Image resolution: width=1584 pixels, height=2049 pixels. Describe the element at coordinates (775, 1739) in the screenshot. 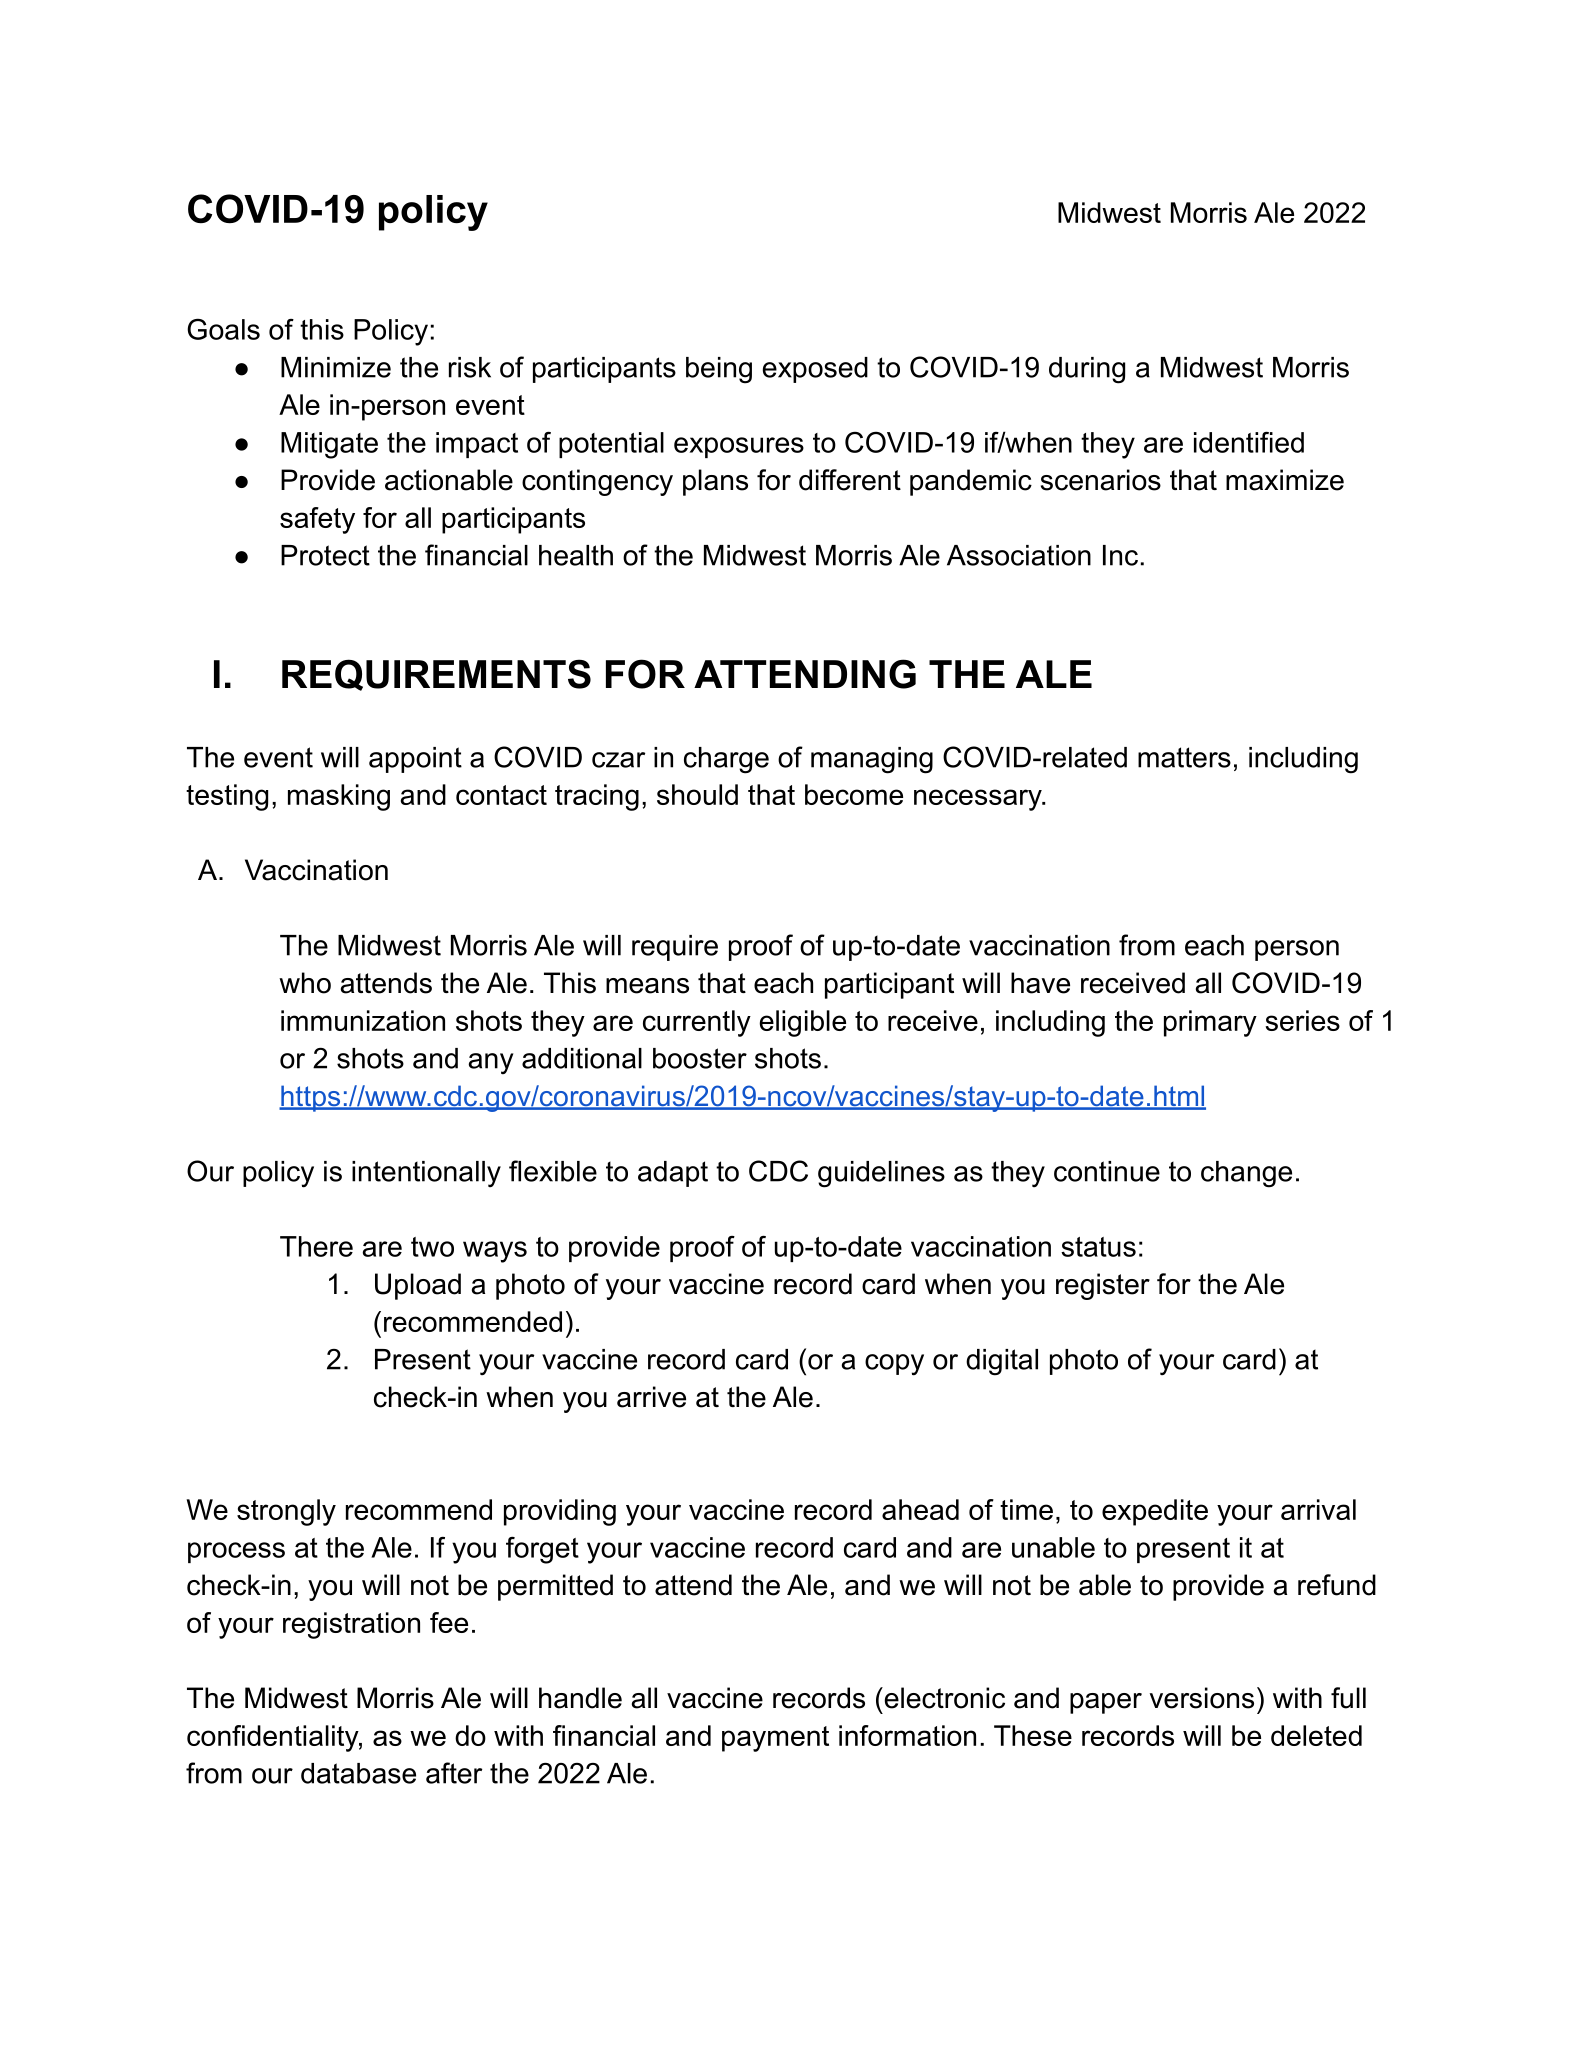

I see `payment` at that location.
